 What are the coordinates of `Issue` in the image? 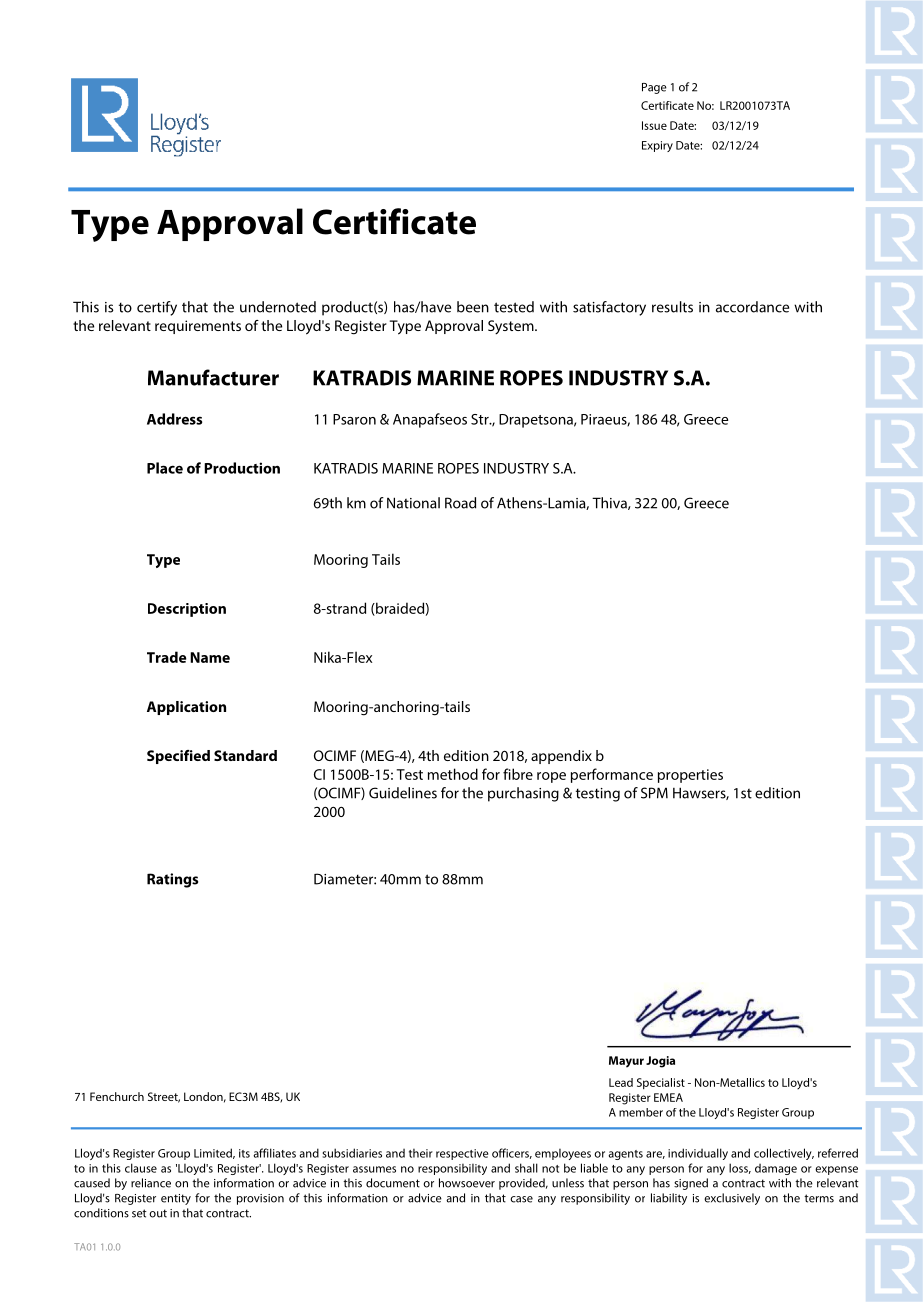 It's located at (654, 125).
